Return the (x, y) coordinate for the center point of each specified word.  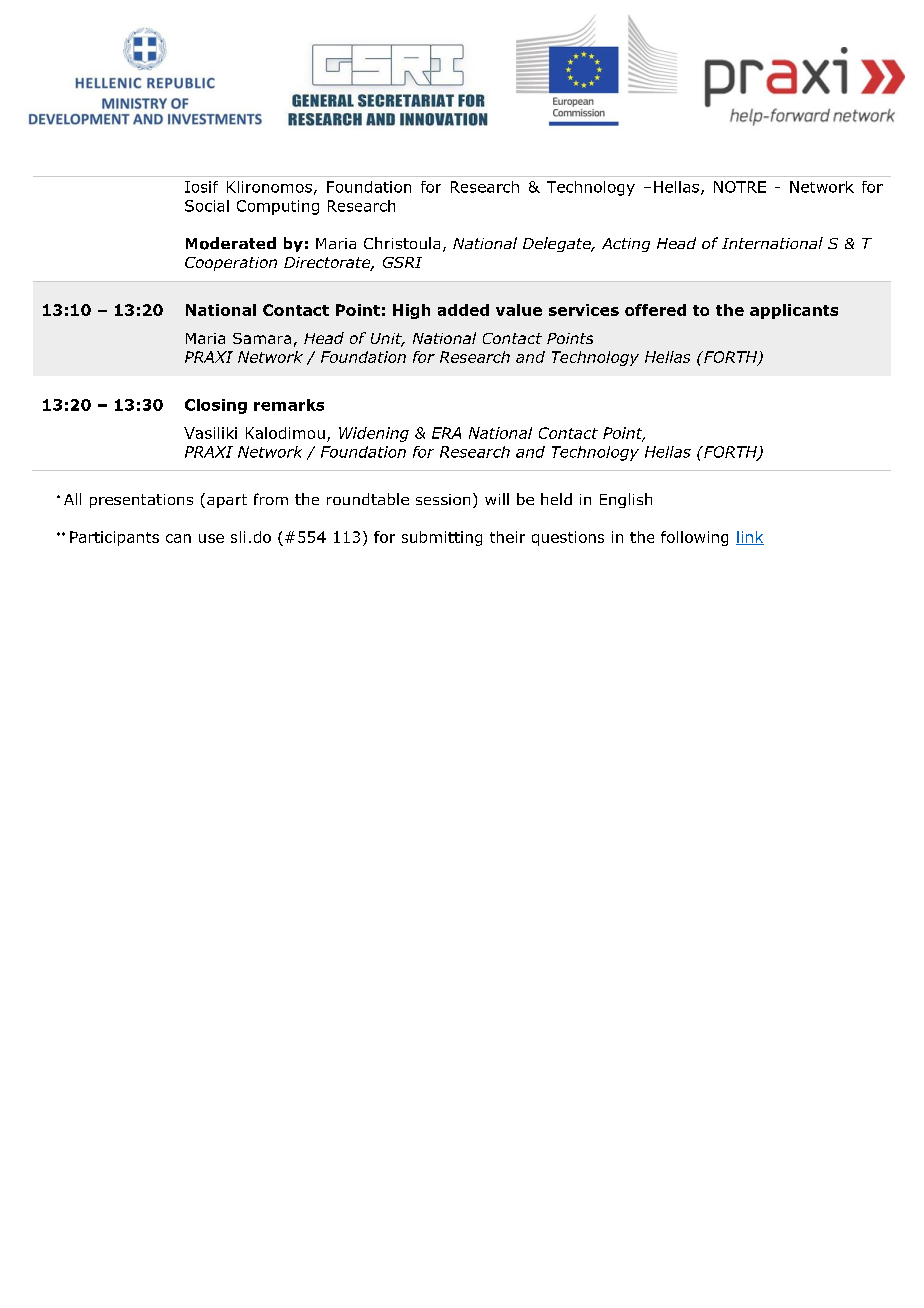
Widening (374, 434)
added (463, 310)
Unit (387, 340)
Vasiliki (210, 433)
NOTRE (740, 187)
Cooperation (231, 264)
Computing (278, 207)
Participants (114, 538)
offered (655, 310)
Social (207, 206)
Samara (262, 338)
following (694, 538)
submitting (442, 538)
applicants (794, 311)
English (626, 500)
